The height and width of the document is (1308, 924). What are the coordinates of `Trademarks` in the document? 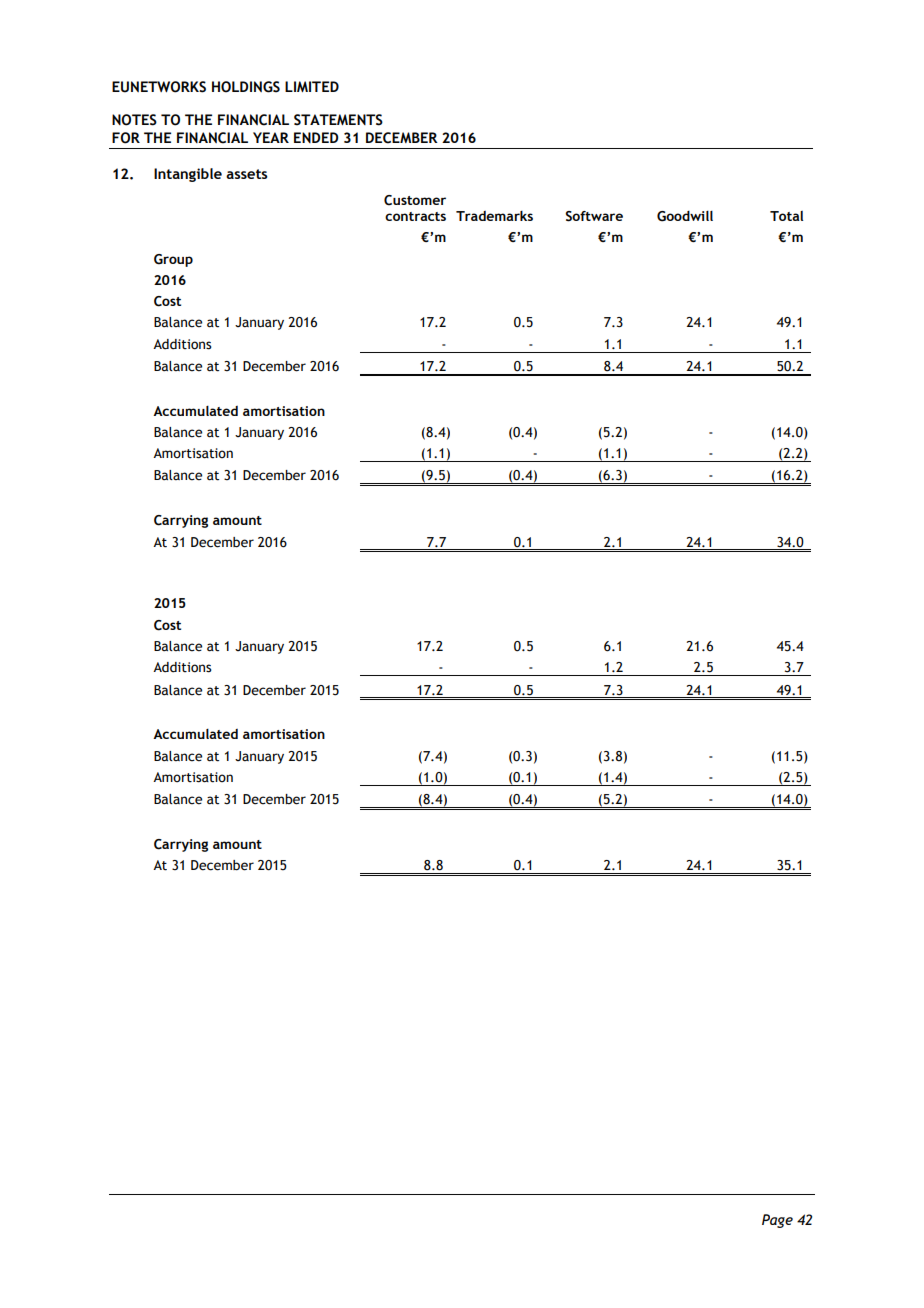 It's located at (494, 216).
